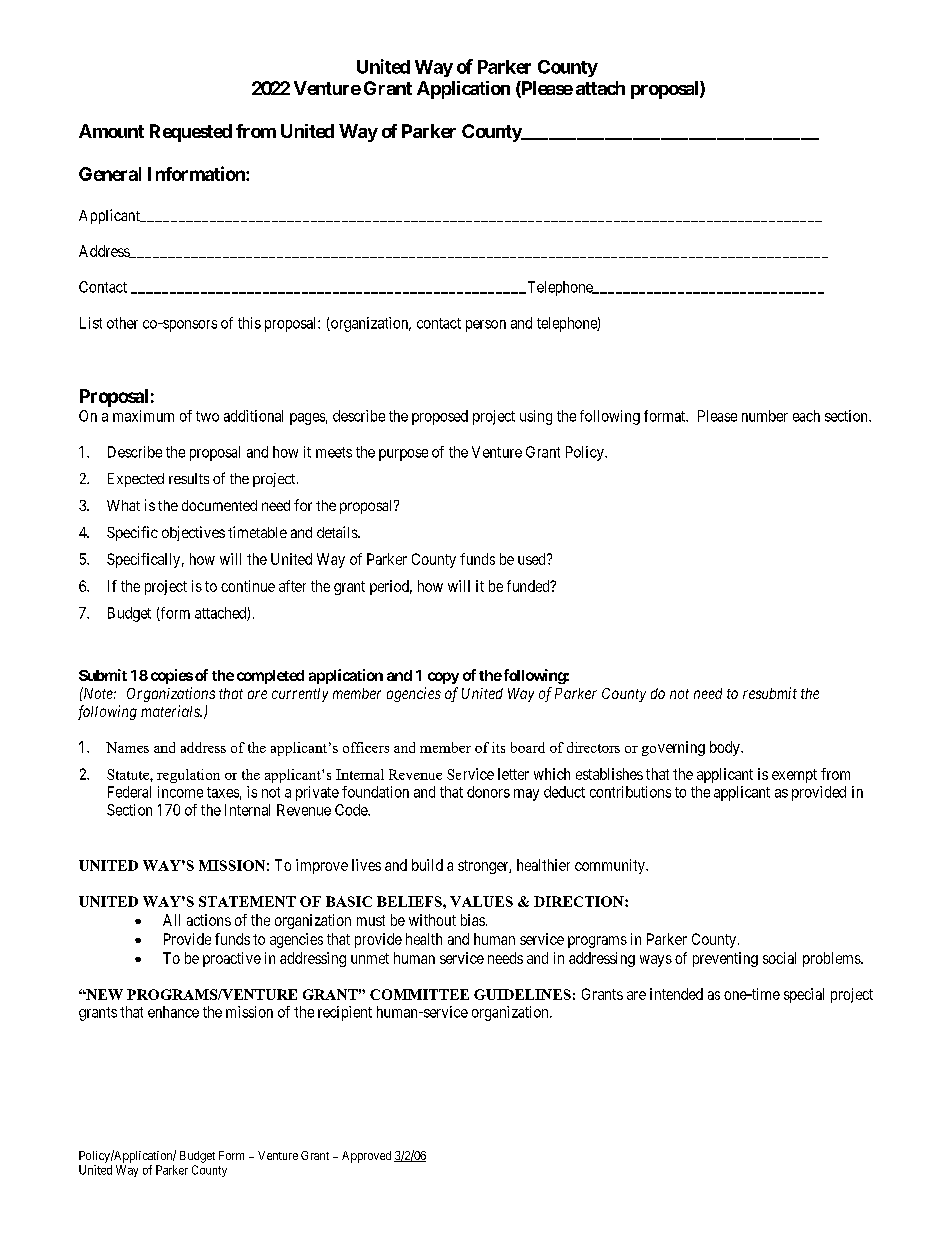  I want to click on preventing, so click(725, 959).
